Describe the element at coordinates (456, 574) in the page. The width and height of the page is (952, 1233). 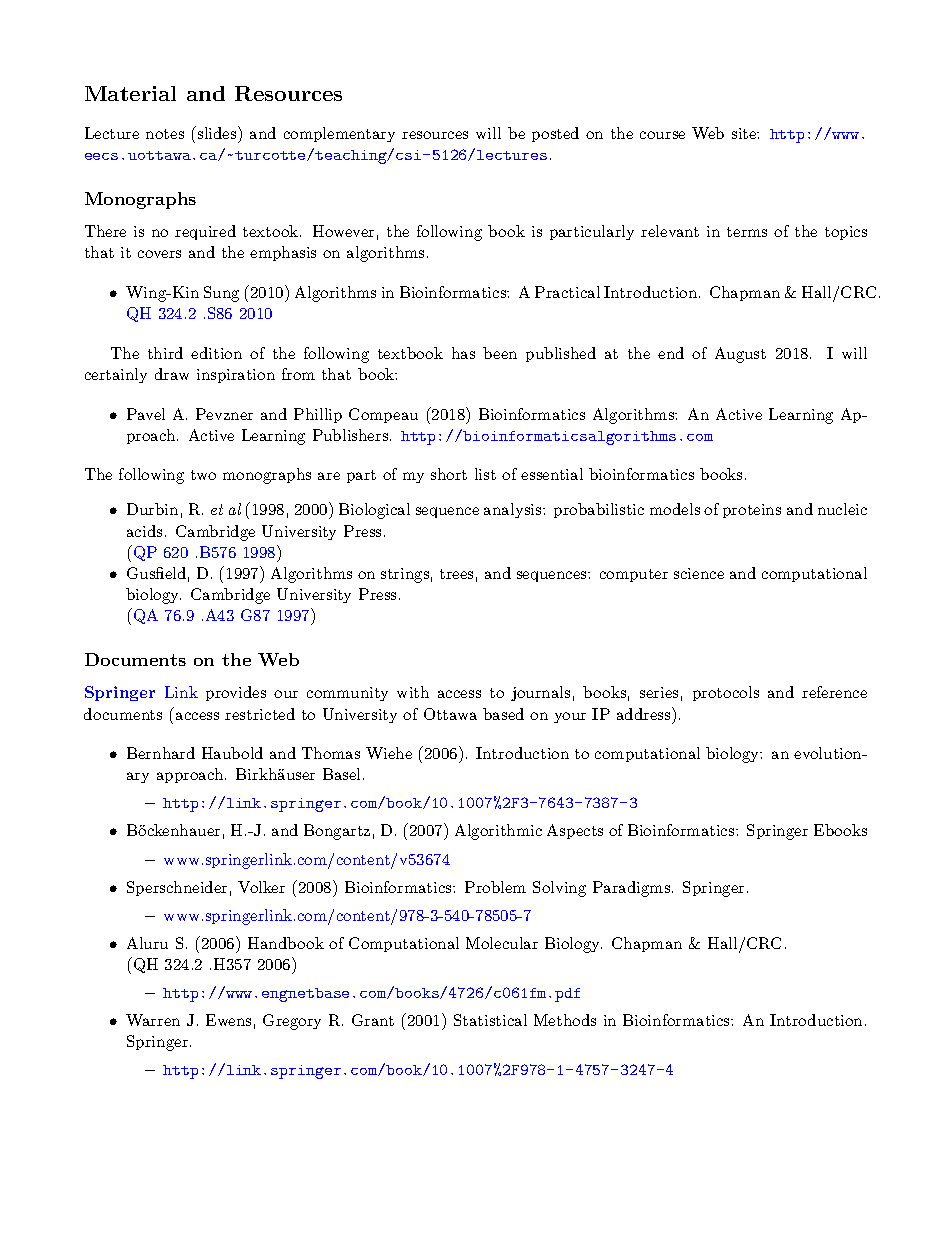
I see `trees` at that location.
